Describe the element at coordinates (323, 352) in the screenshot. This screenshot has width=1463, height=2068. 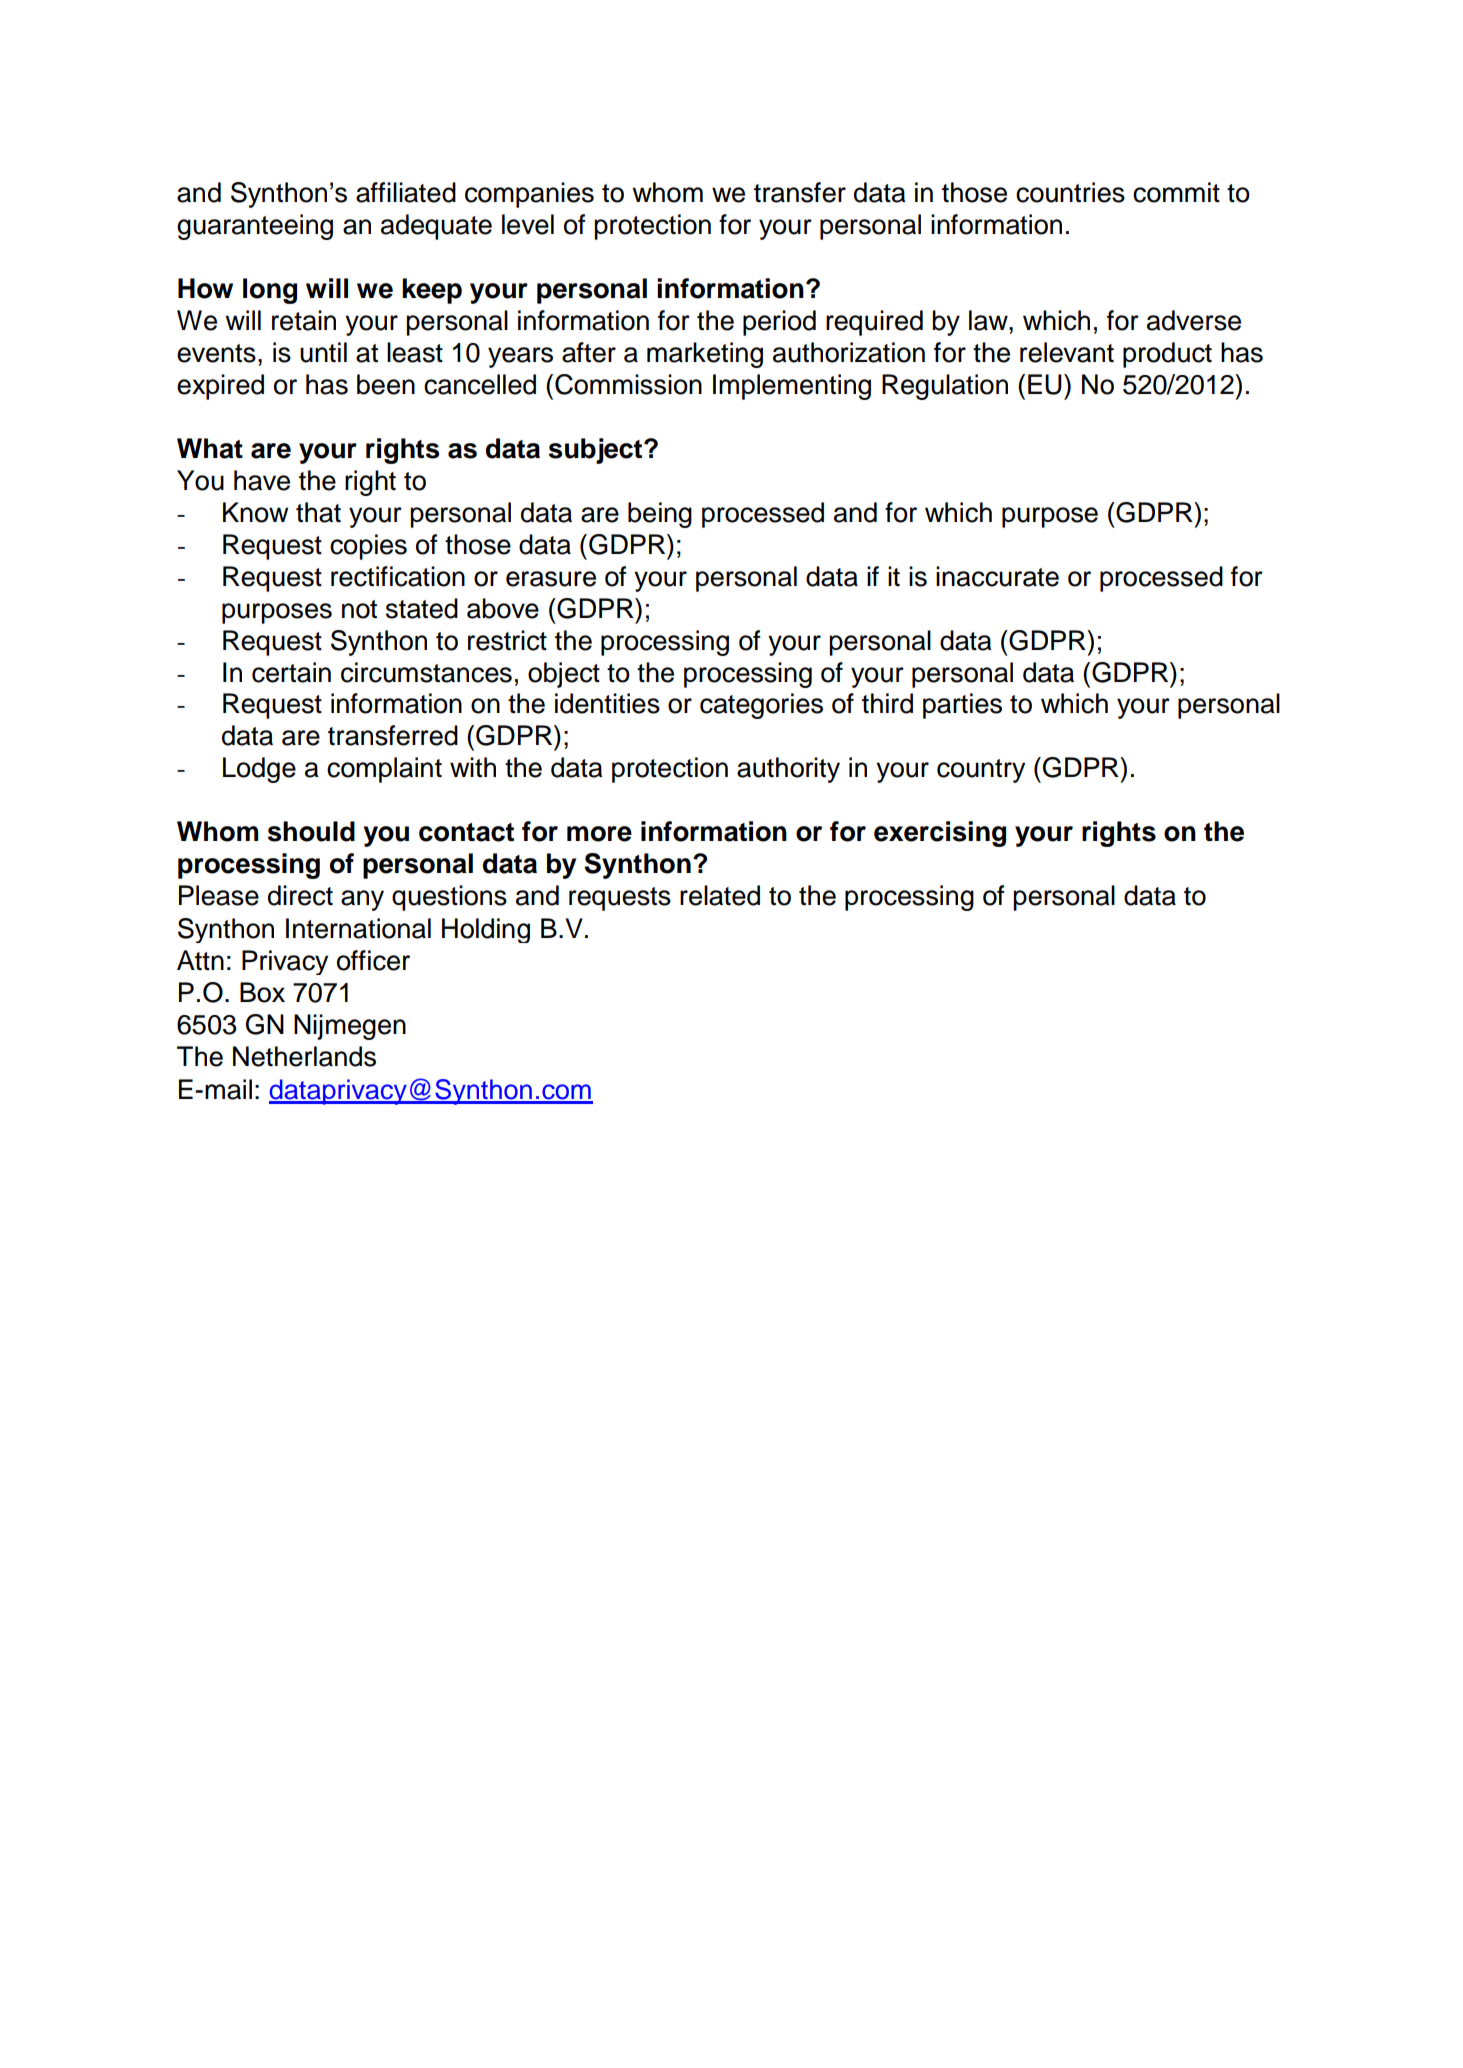
I see `until` at that location.
